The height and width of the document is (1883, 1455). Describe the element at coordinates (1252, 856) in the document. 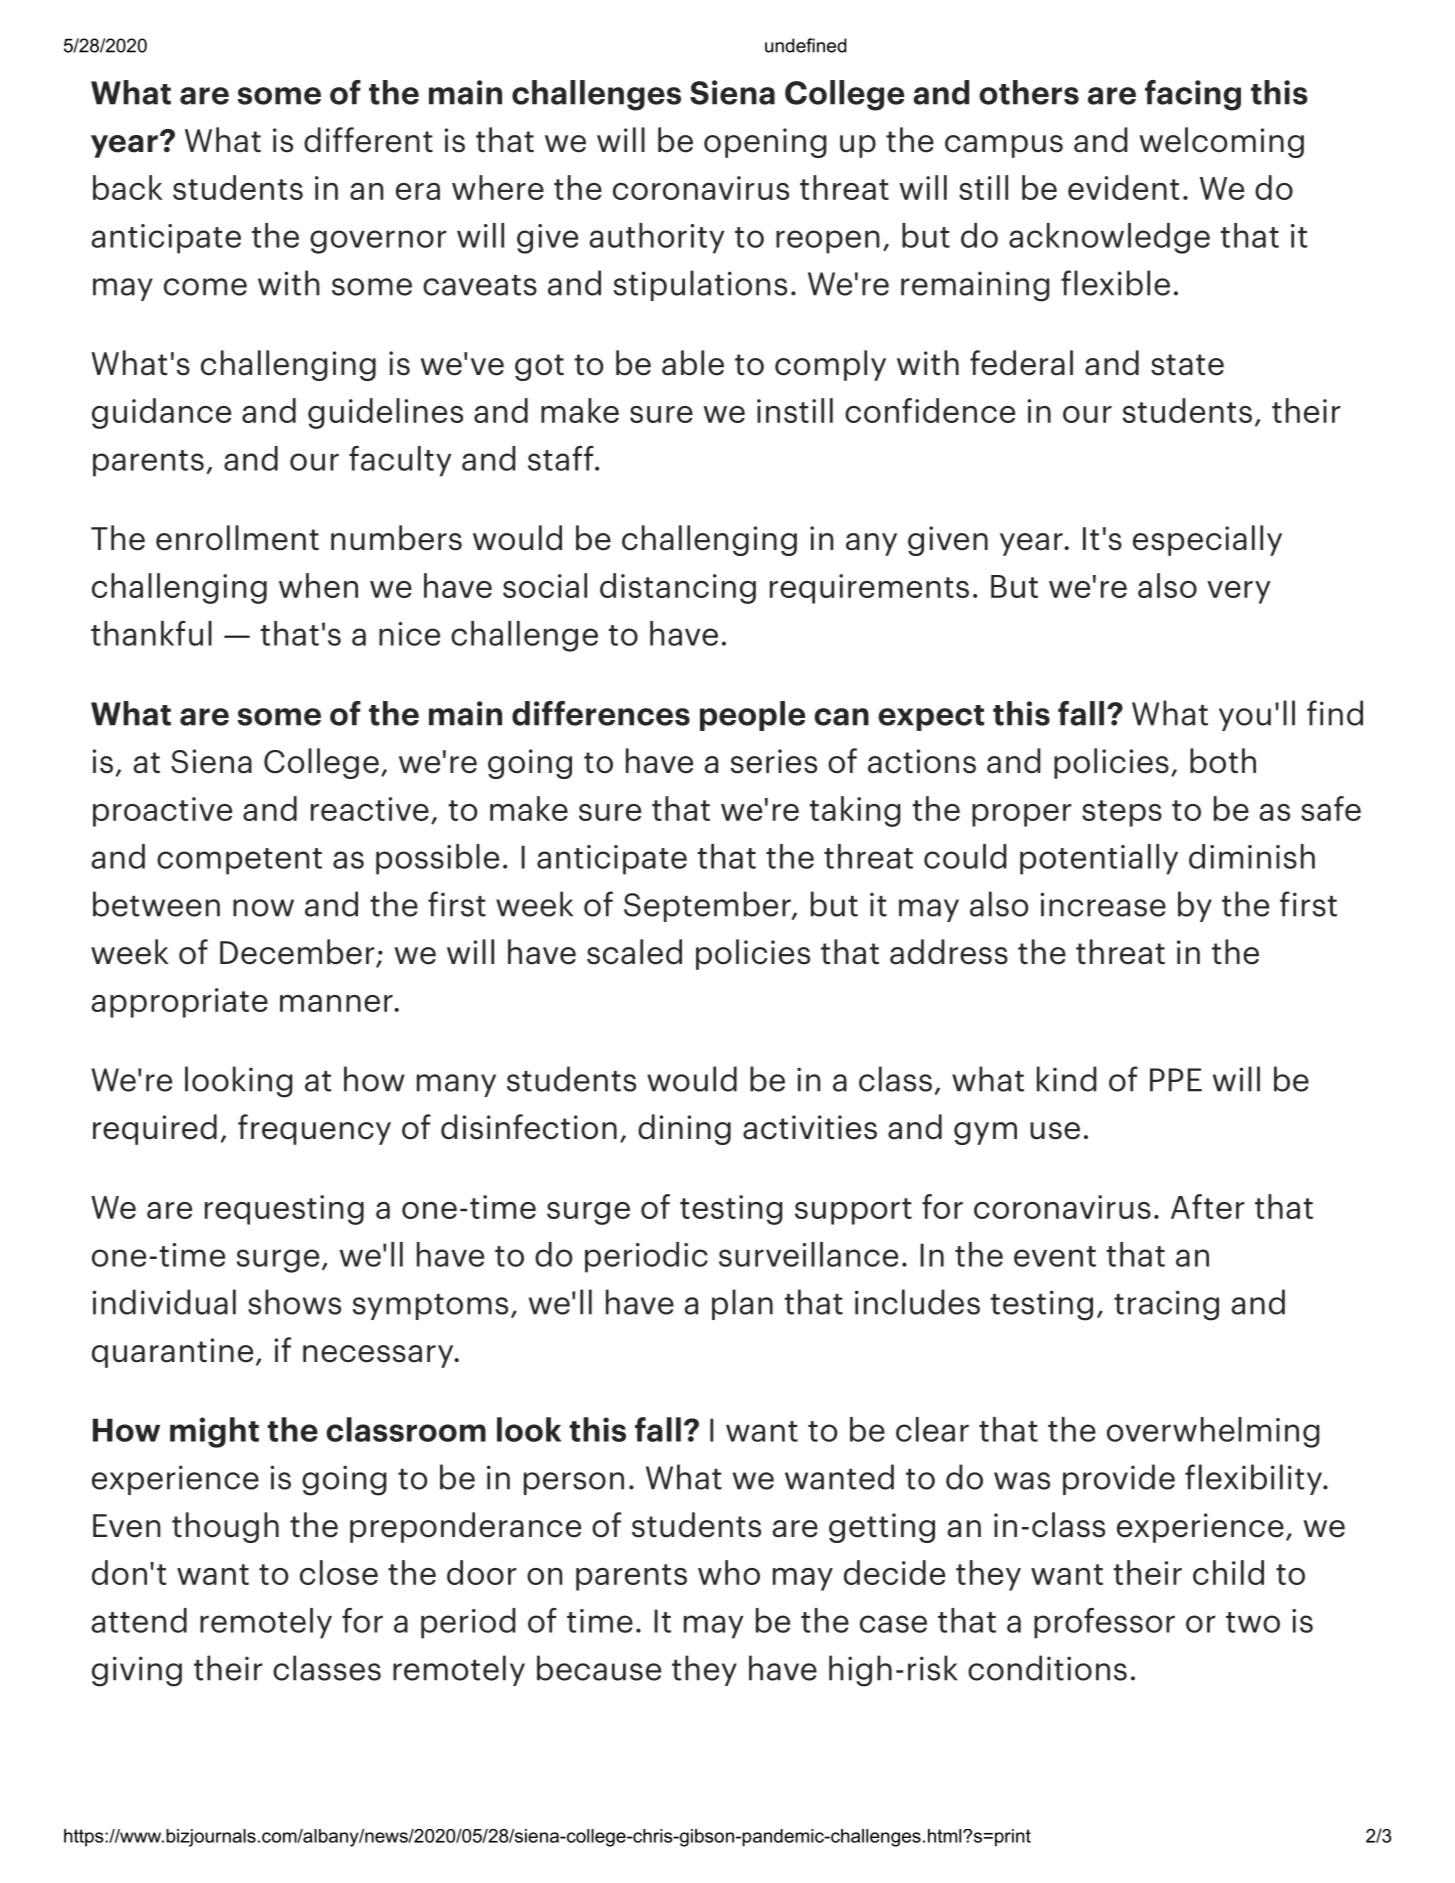

I see `diminish` at that location.
